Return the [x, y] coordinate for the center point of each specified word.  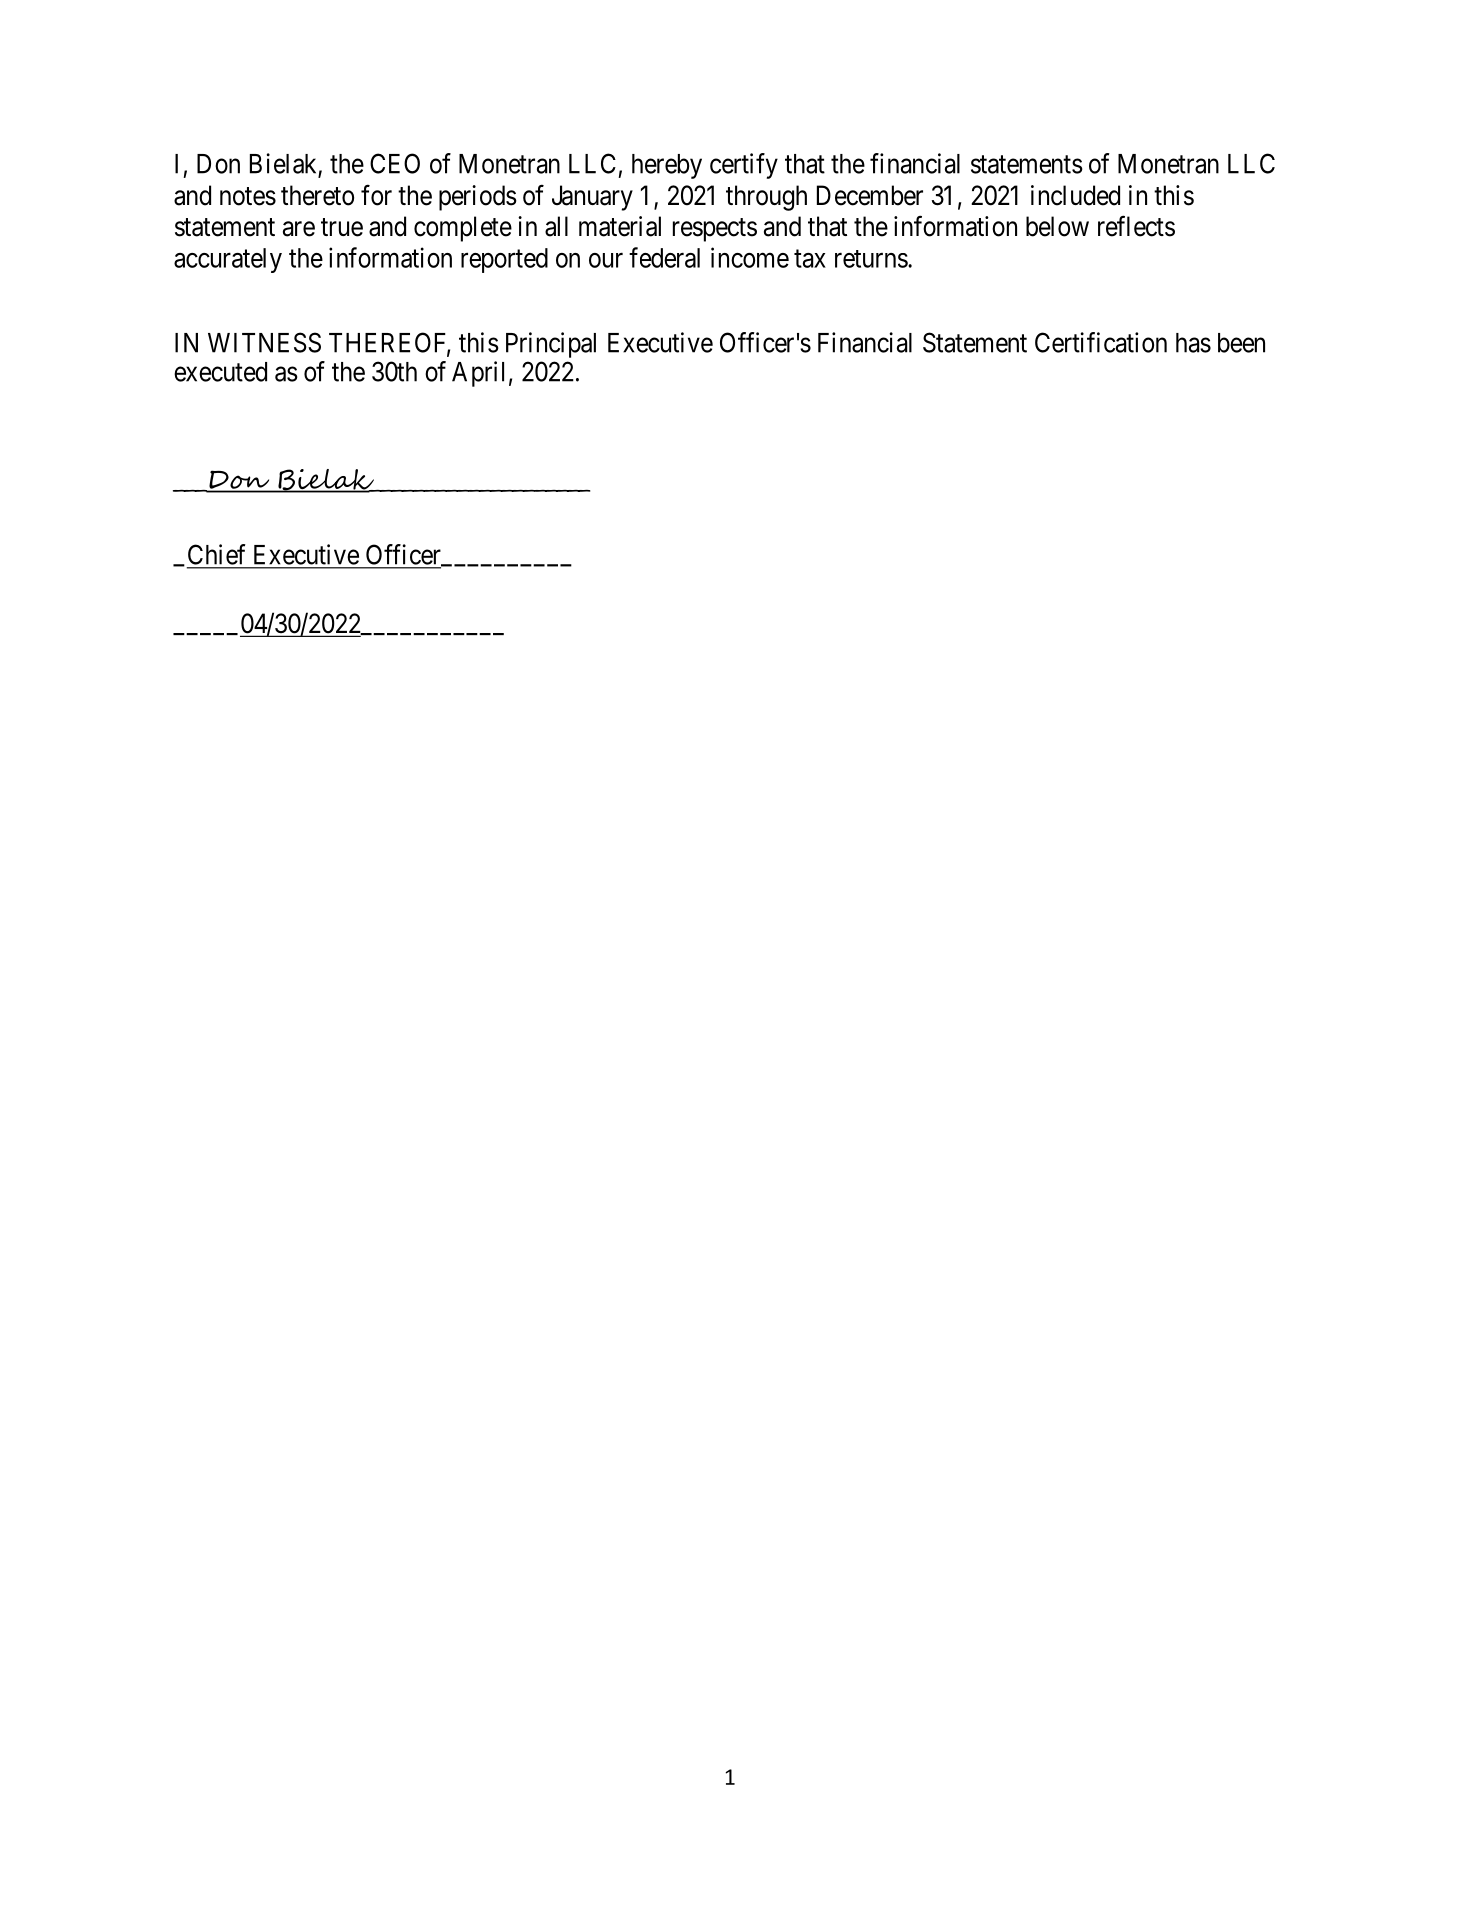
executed [220, 372]
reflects [1136, 226]
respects [715, 230]
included [1075, 195]
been [1241, 343]
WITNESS [264, 342]
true [342, 227]
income [750, 257]
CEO [395, 163]
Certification [1101, 342]
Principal [551, 345]
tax [810, 259]
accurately [228, 260]
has [1193, 343]
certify [744, 166]
